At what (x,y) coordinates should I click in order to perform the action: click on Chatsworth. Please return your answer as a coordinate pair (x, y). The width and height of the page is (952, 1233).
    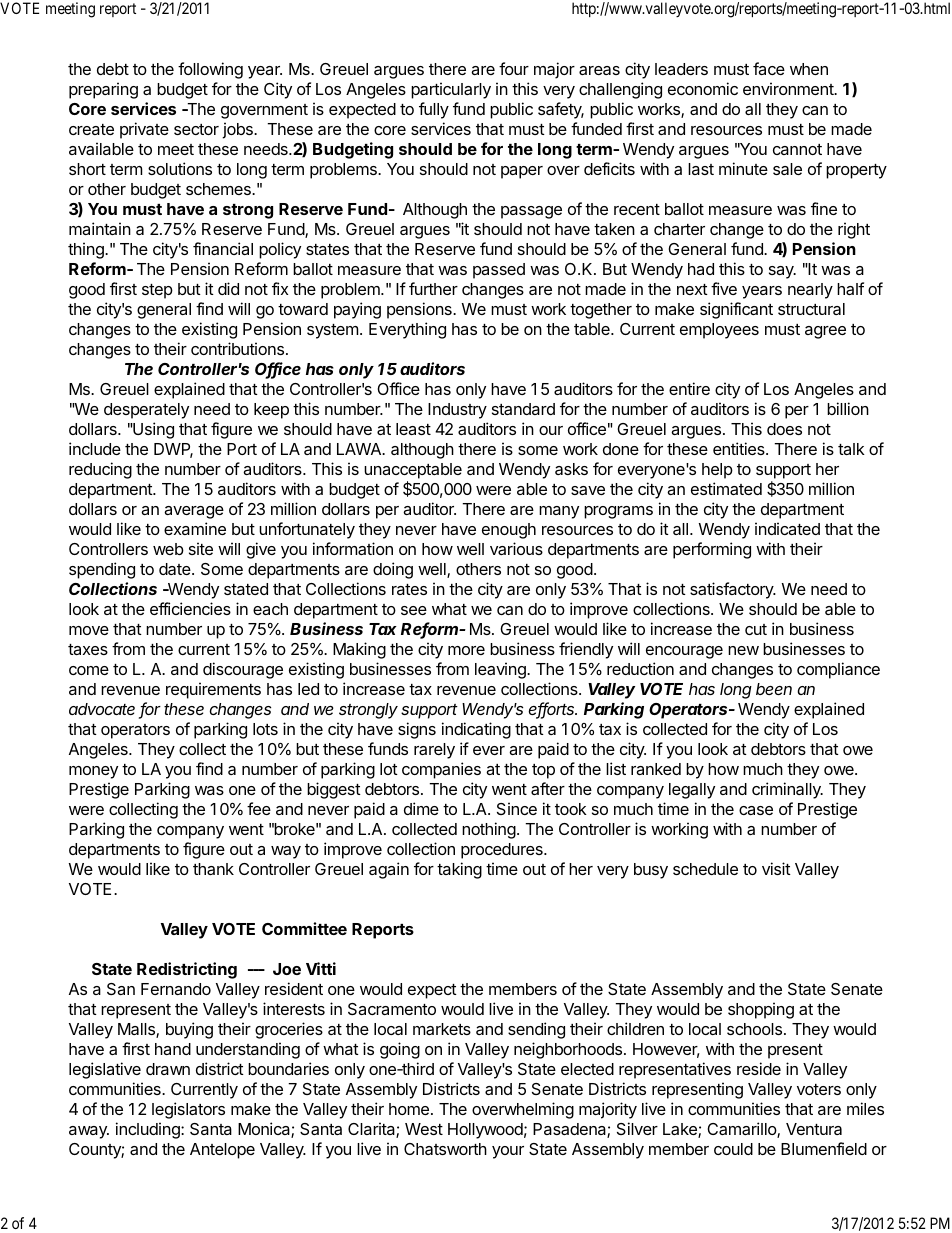
    Looking at the image, I should click on (445, 1149).
